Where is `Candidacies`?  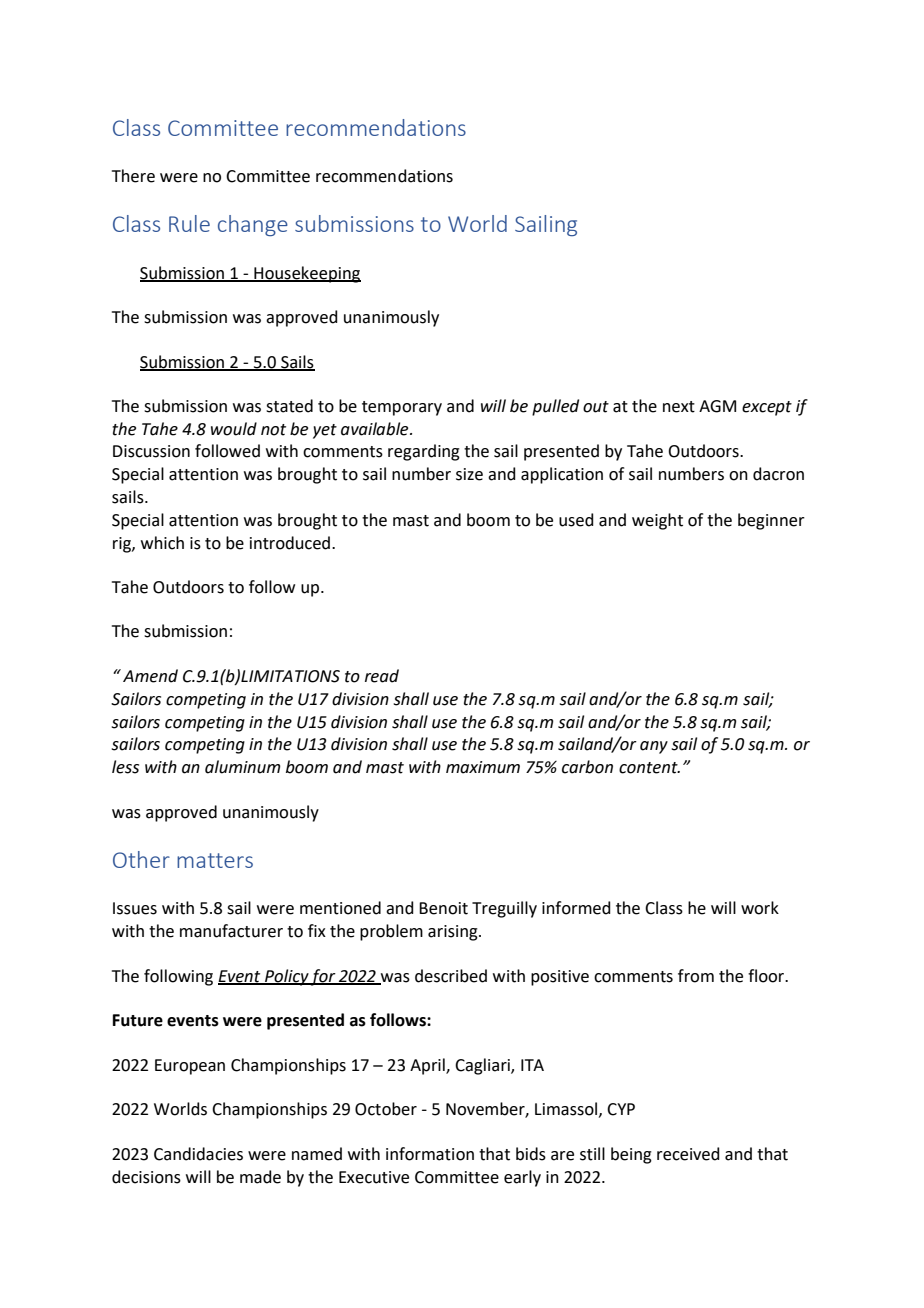
Candidacies is located at coordinates (198, 1154).
